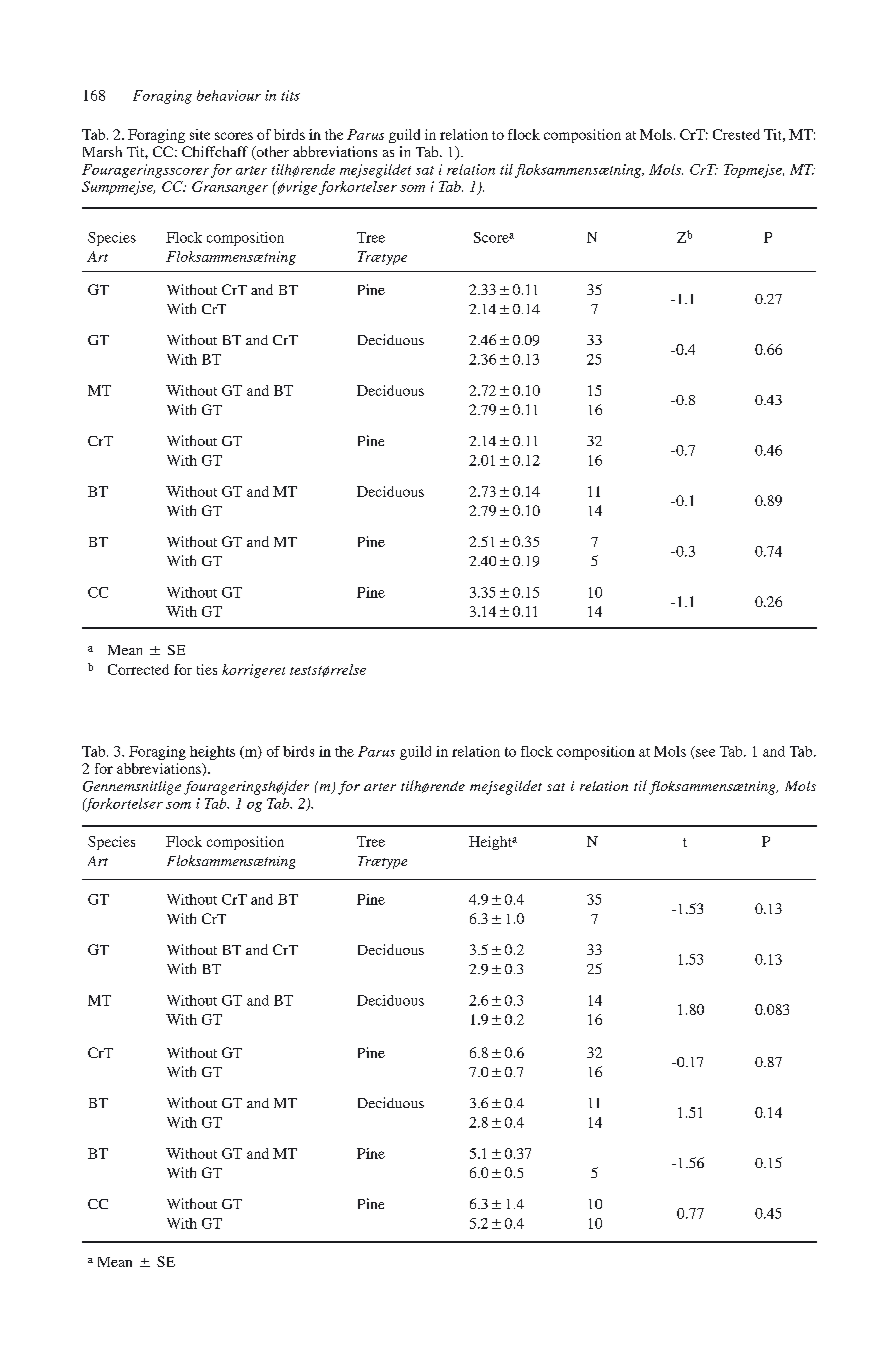 The image size is (896, 1345). I want to click on Corrected, so click(138, 669).
